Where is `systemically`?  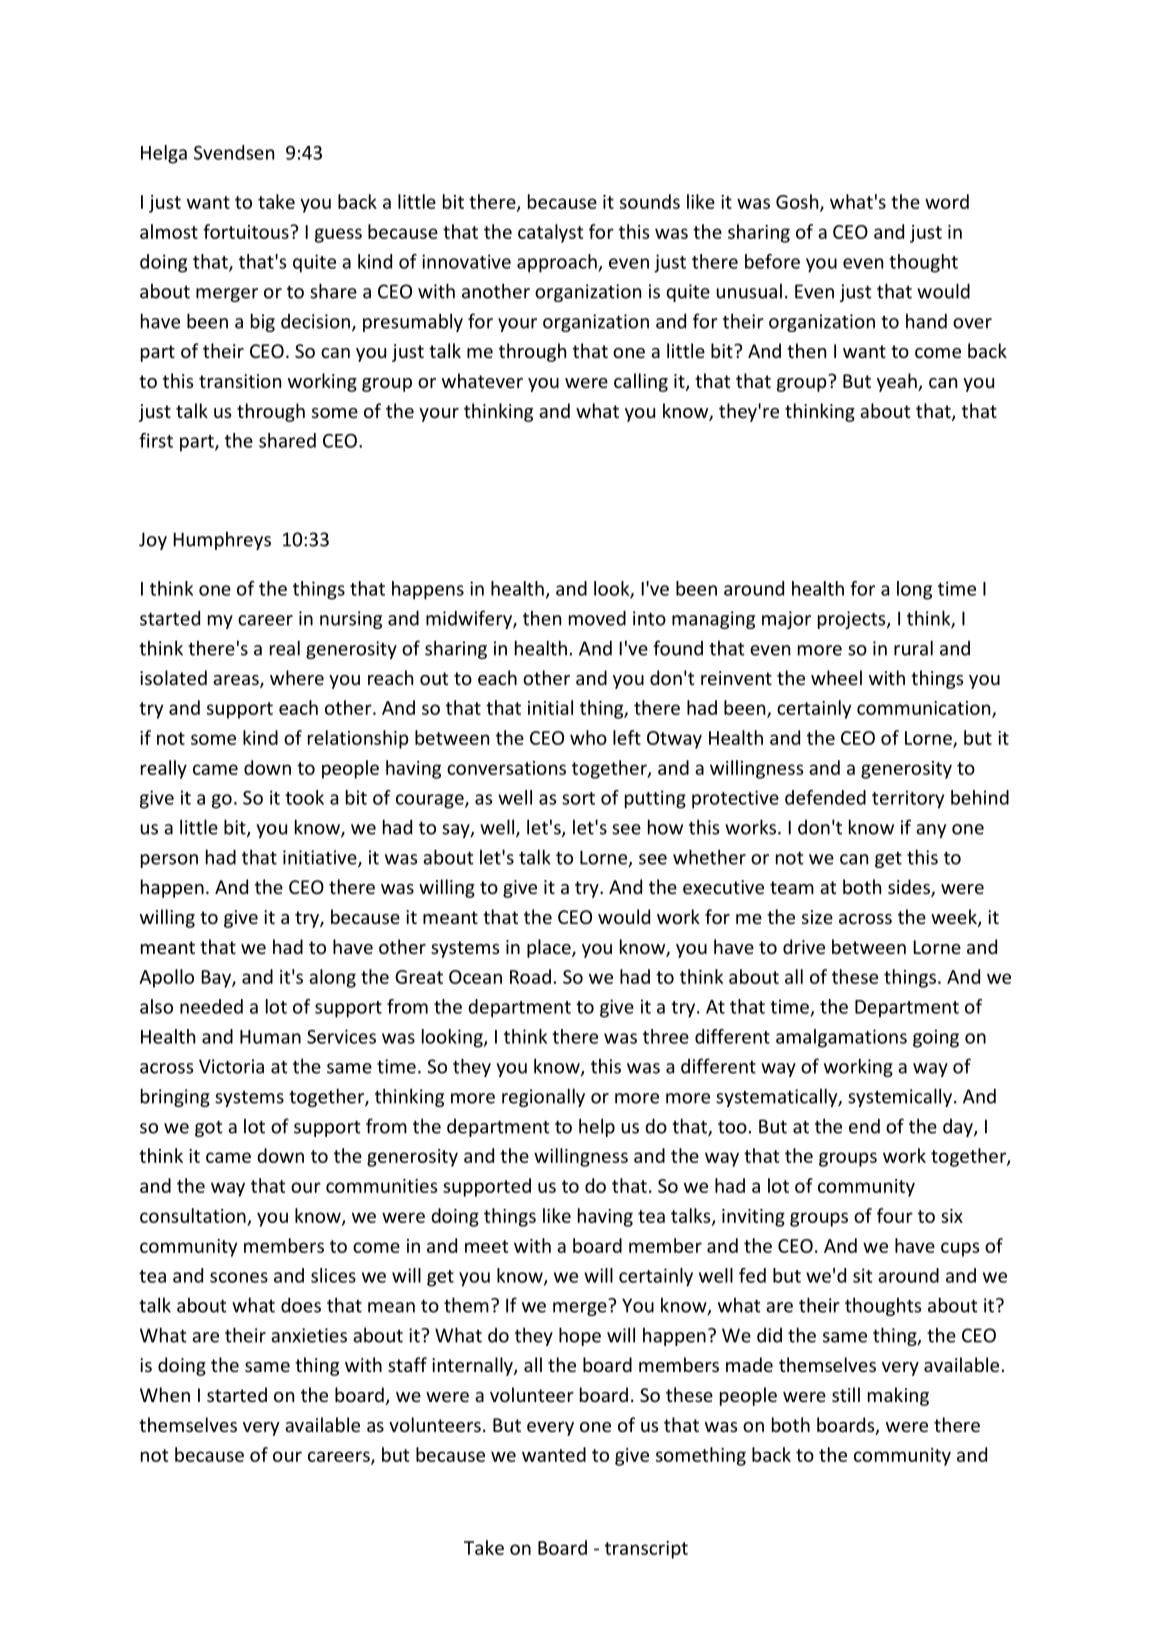
systemically is located at coordinates (900, 1097).
